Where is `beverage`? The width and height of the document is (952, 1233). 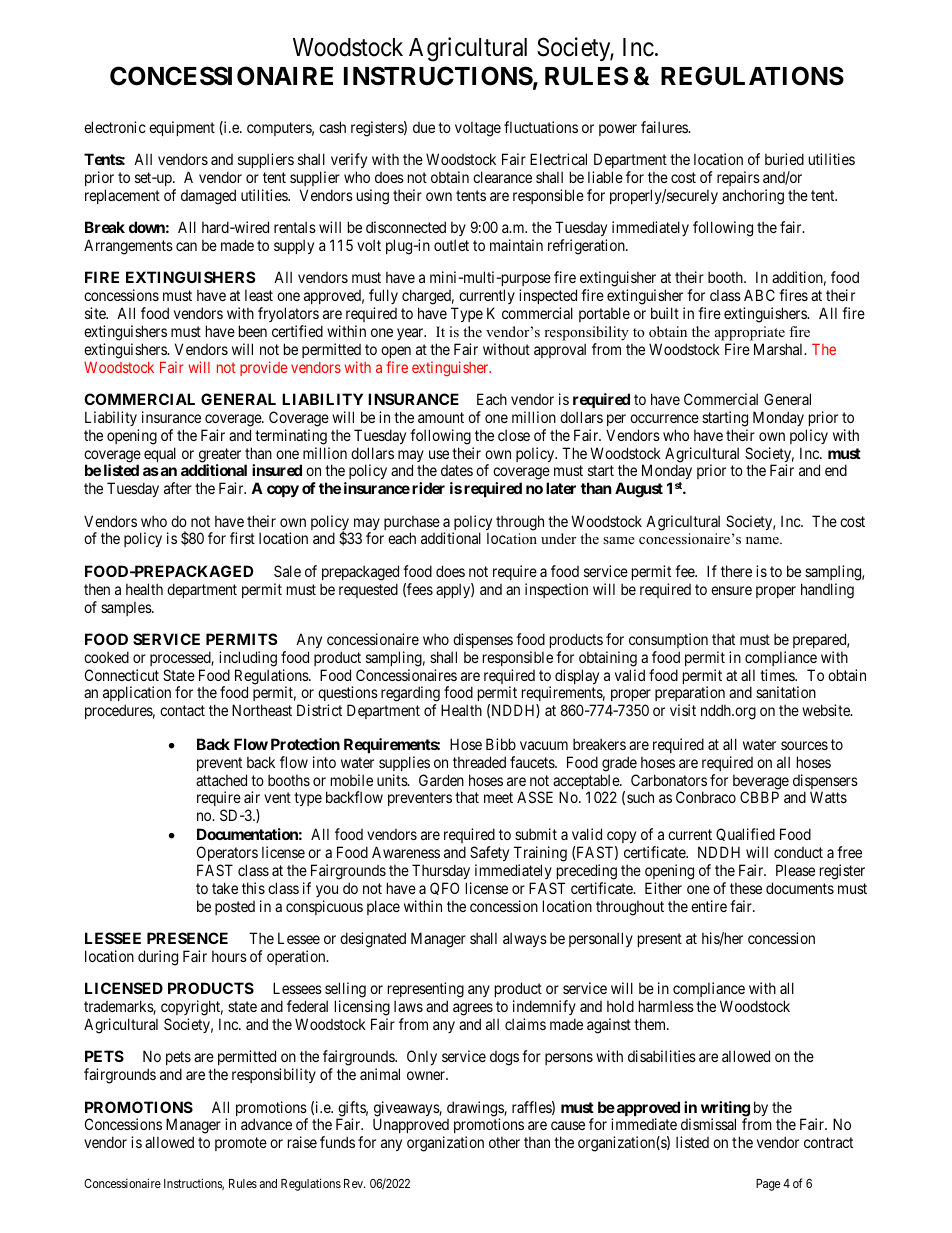 beverage is located at coordinates (761, 783).
